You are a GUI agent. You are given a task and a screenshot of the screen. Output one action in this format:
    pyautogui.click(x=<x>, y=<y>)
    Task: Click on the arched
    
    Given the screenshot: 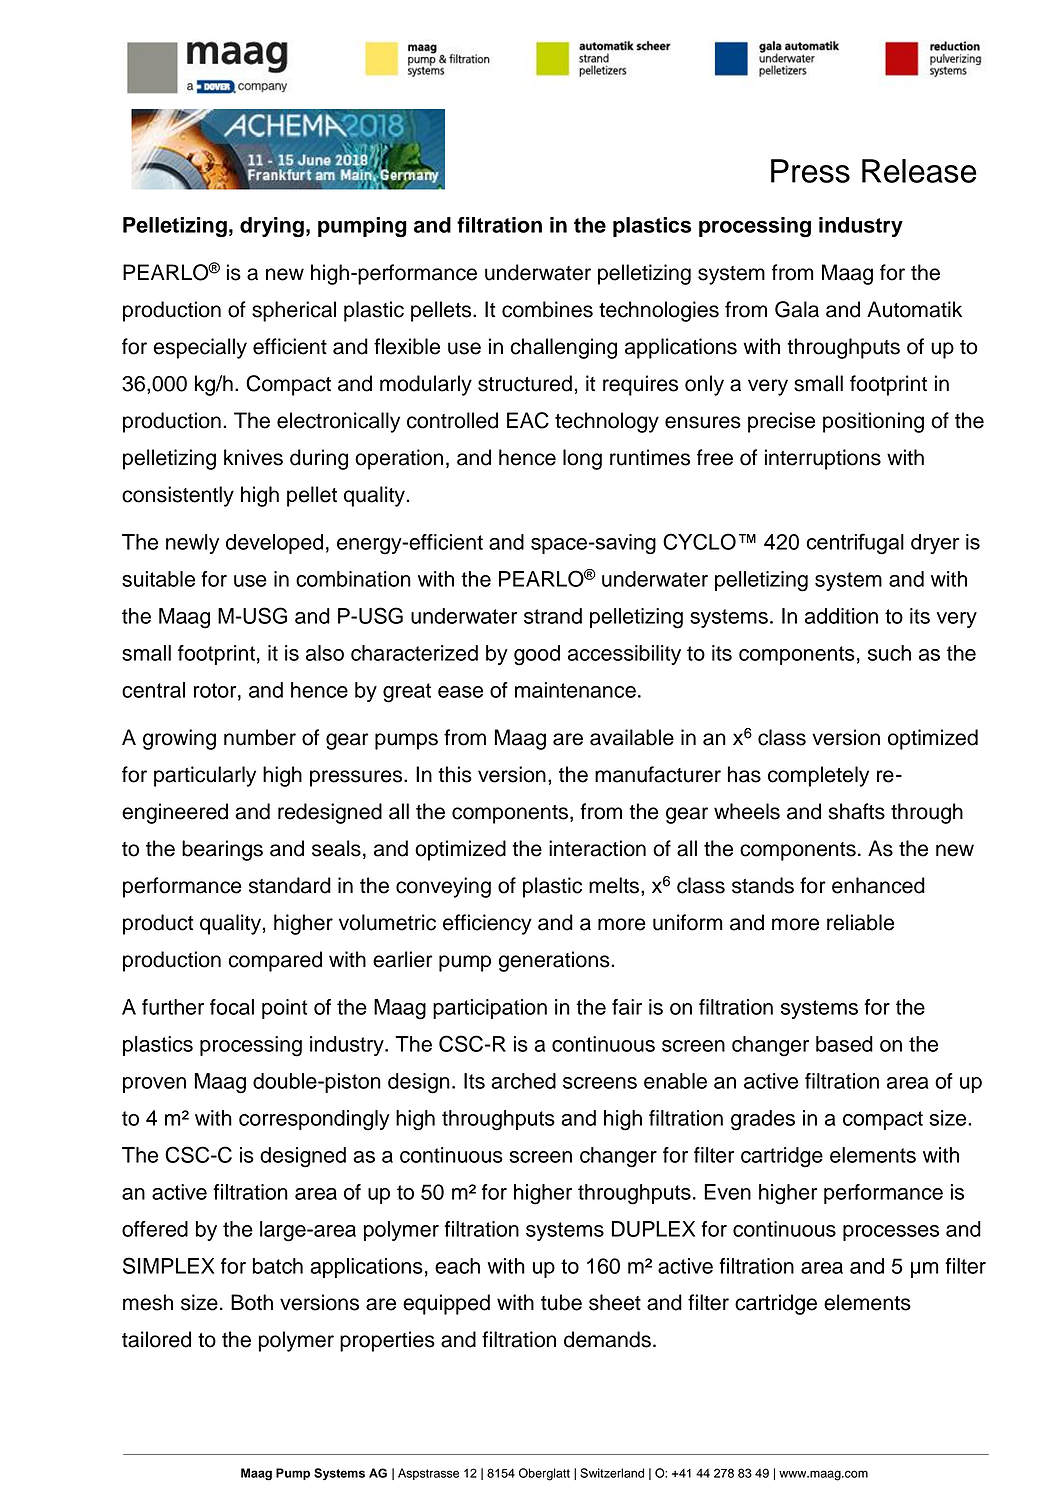 What is the action you would take?
    pyautogui.click(x=523, y=1081)
